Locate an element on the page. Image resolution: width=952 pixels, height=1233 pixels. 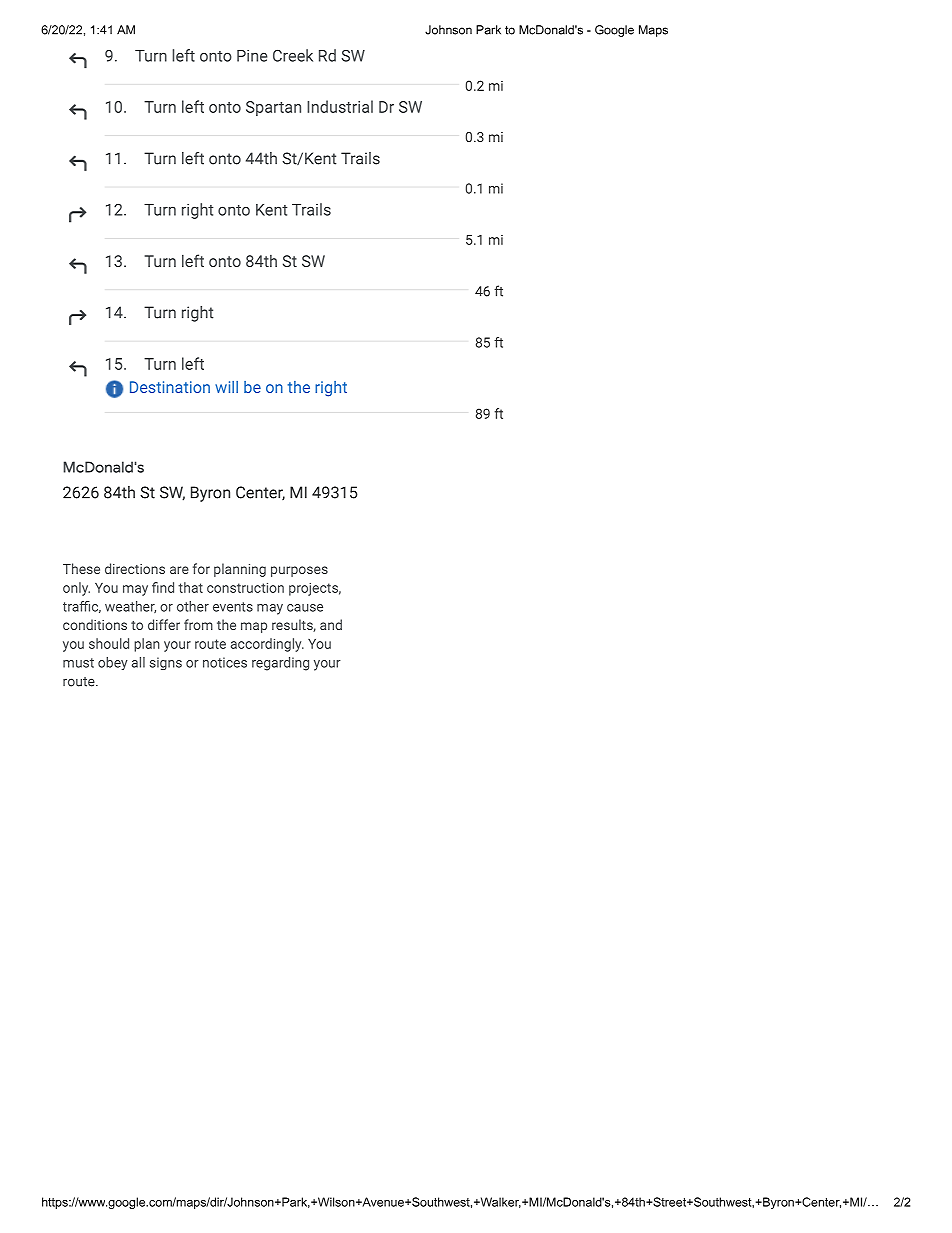
Destination is located at coordinates (170, 387).
